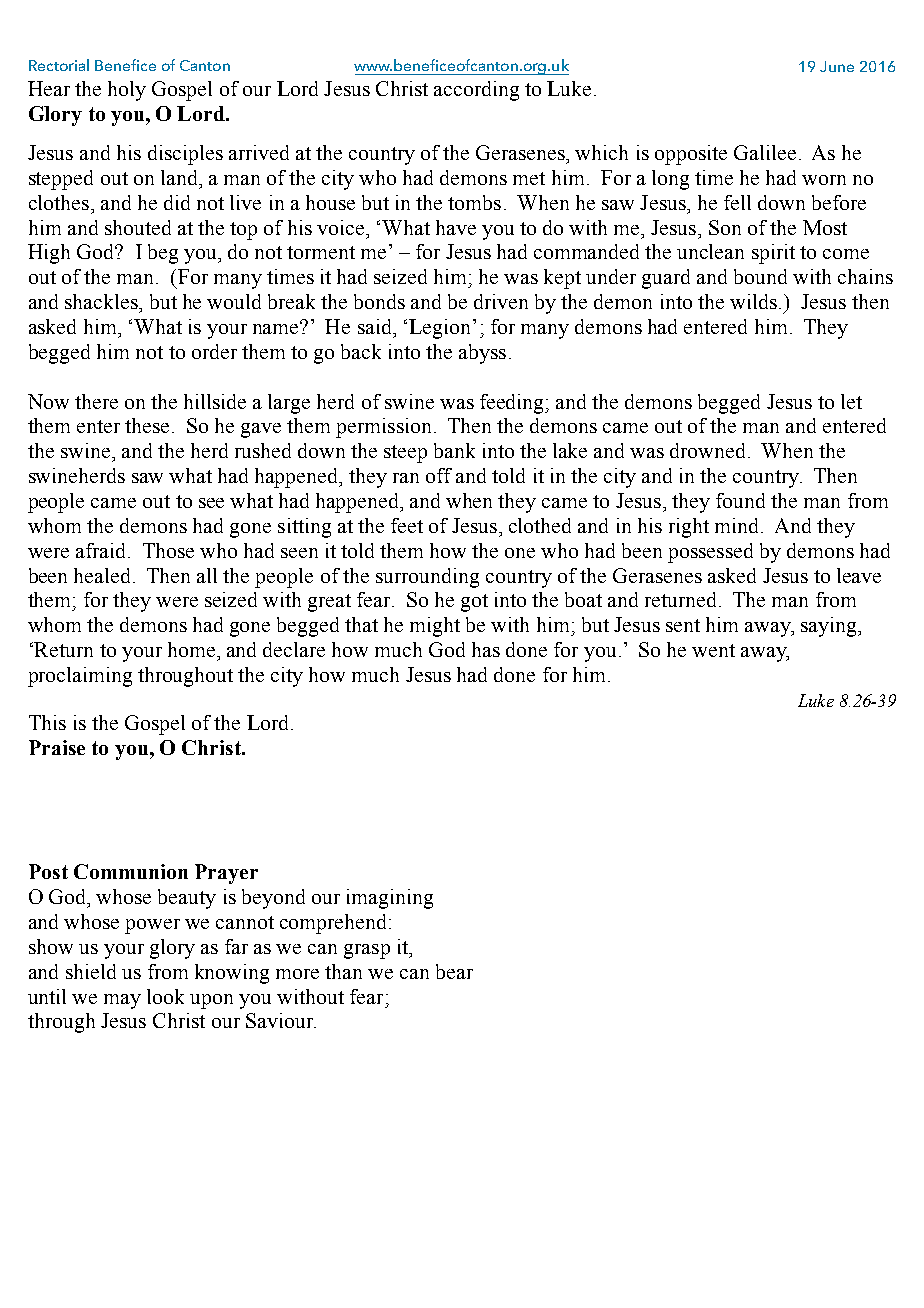 The width and height of the page is (924, 1308). Describe the element at coordinates (407, 525) in the page. I see `feet` at that location.
